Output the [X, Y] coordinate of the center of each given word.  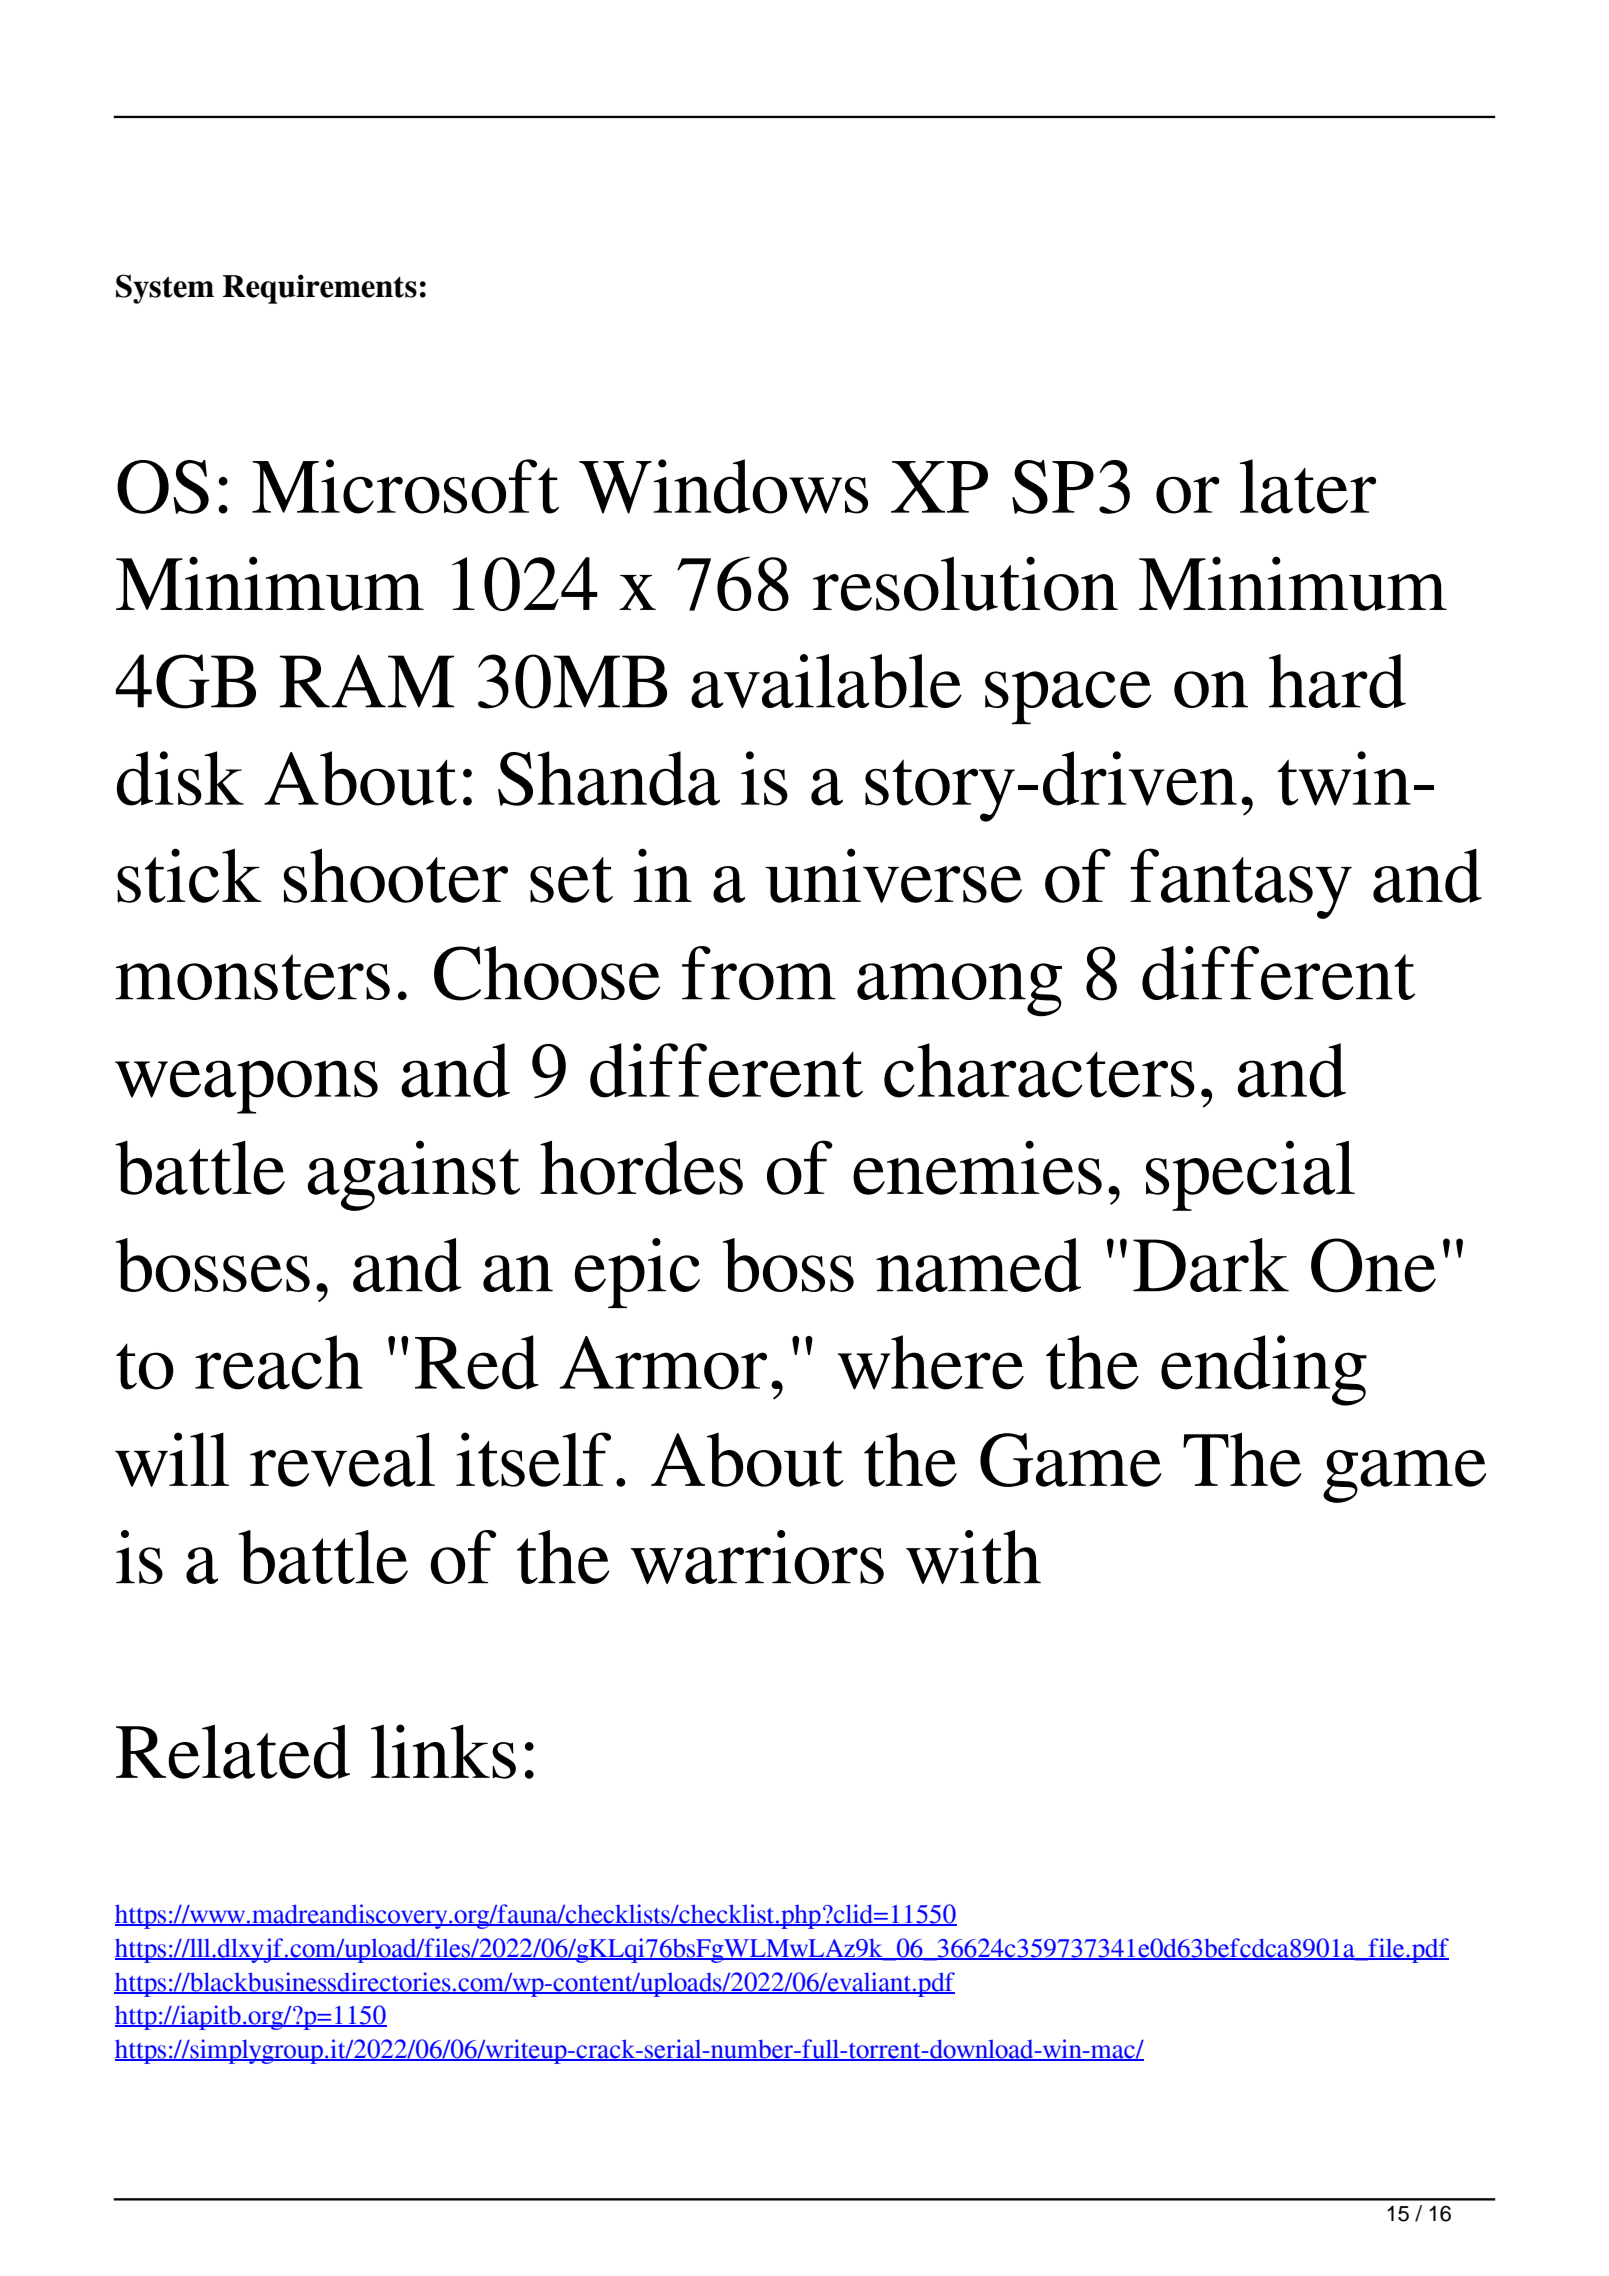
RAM [366, 681]
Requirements [320, 289]
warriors [757, 1557]
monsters [252, 977]
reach [279, 1362]
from [759, 973]
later [1308, 486]
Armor [663, 1363]
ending [1264, 1370]
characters [1039, 1070]
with [973, 1557]
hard [1337, 681]
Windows [723, 486]
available [826, 681]
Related [233, 1751]
